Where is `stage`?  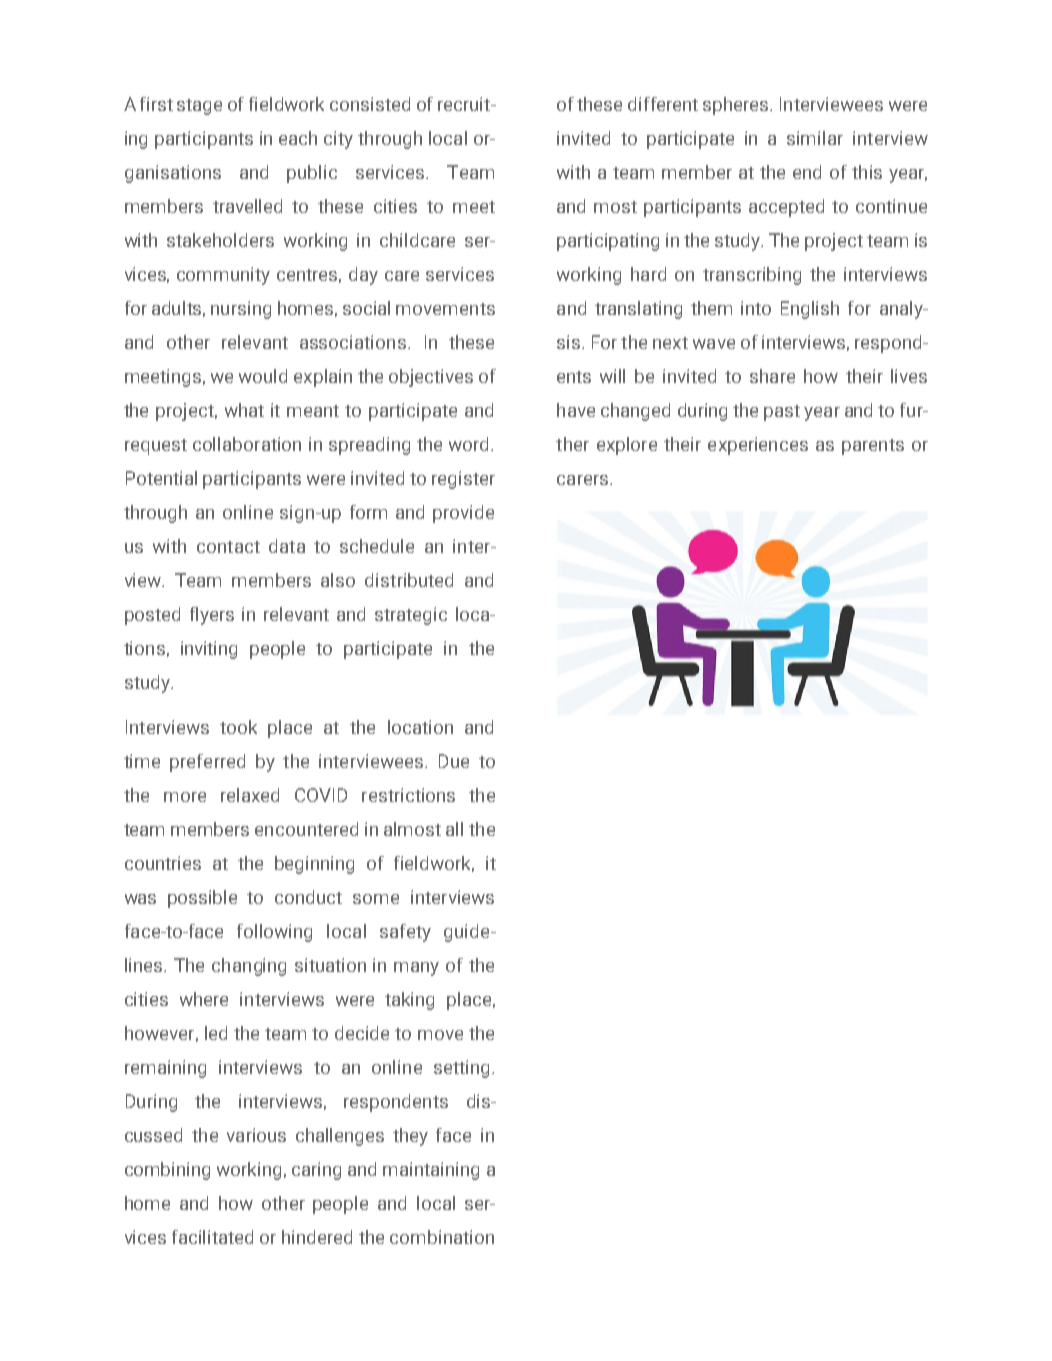
stage is located at coordinates (199, 107).
